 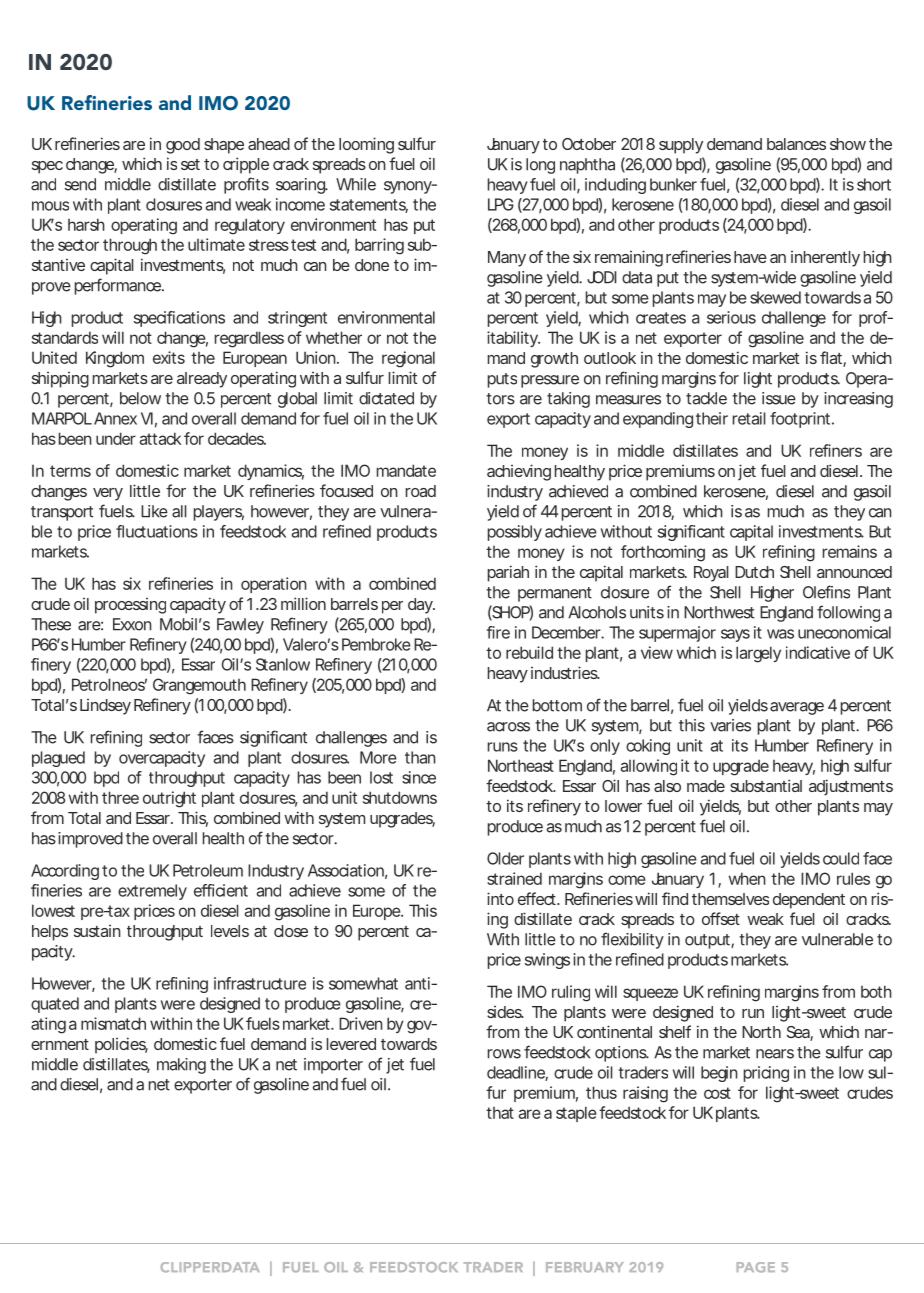 What do you see at coordinates (505, 858) in the screenshot?
I see `Older` at bounding box center [505, 858].
